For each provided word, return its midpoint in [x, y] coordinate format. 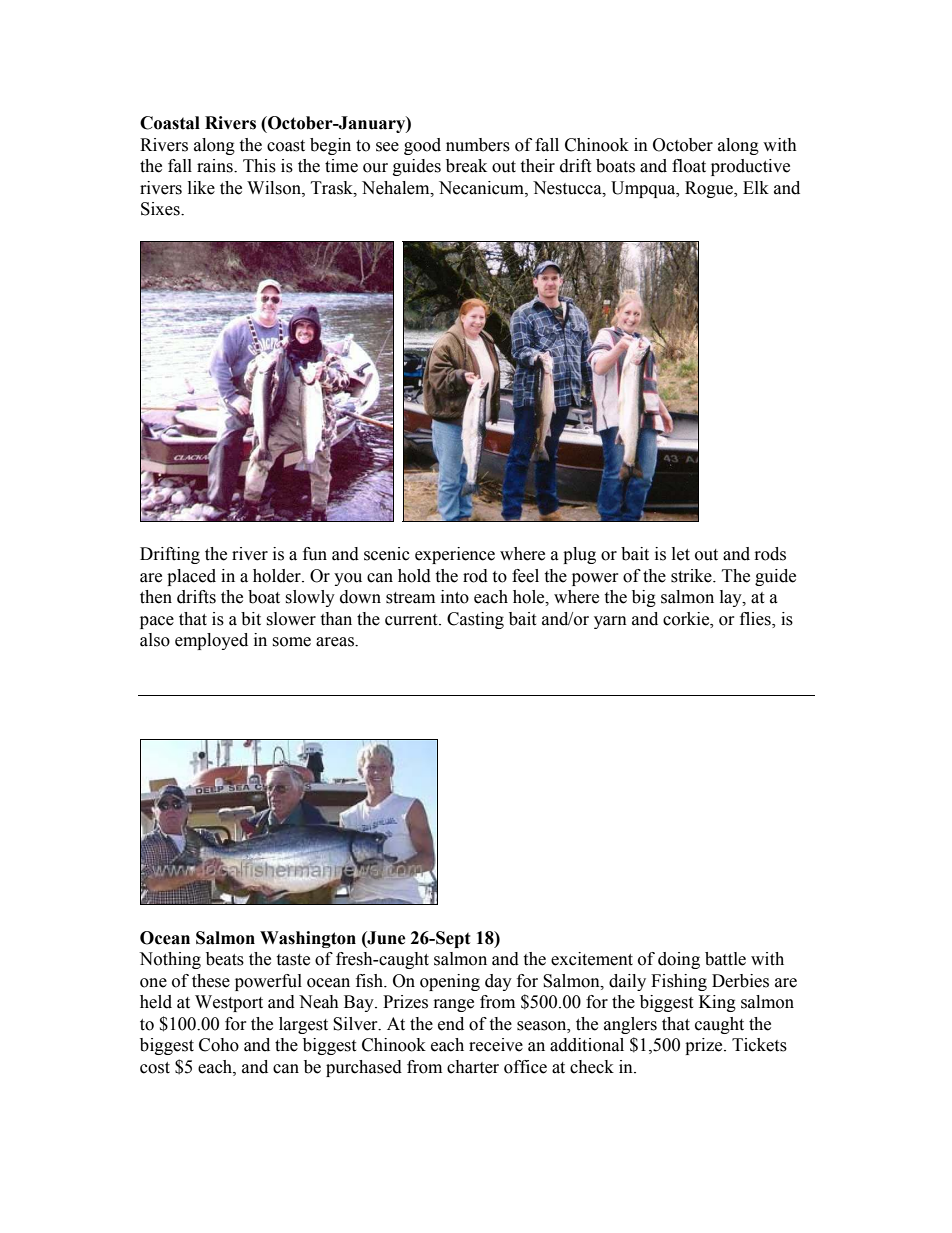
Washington [308, 939]
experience [455, 555]
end [451, 1024]
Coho [219, 1045]
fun [315, 554]
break [466, 166]
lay [732, 598]
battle [725, 959]
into [455, 597]
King [717, 1003]
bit [251, 619]
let [681, 554]
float [689, 166]
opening [450, 982]
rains [216, 166]
